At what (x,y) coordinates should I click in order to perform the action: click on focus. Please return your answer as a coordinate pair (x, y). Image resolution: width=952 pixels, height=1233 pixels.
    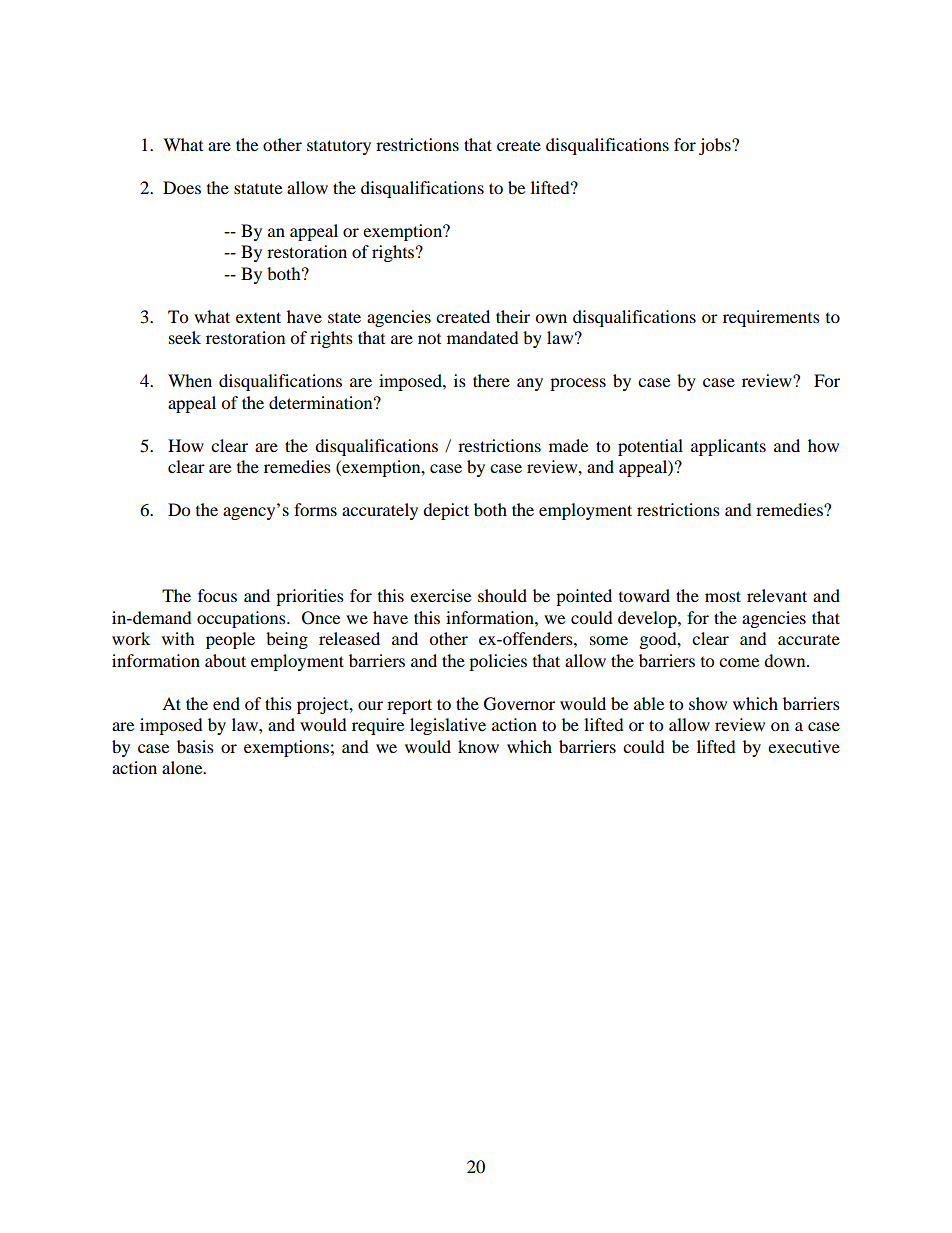
    Looking at the image, I should click on (217, 595).
